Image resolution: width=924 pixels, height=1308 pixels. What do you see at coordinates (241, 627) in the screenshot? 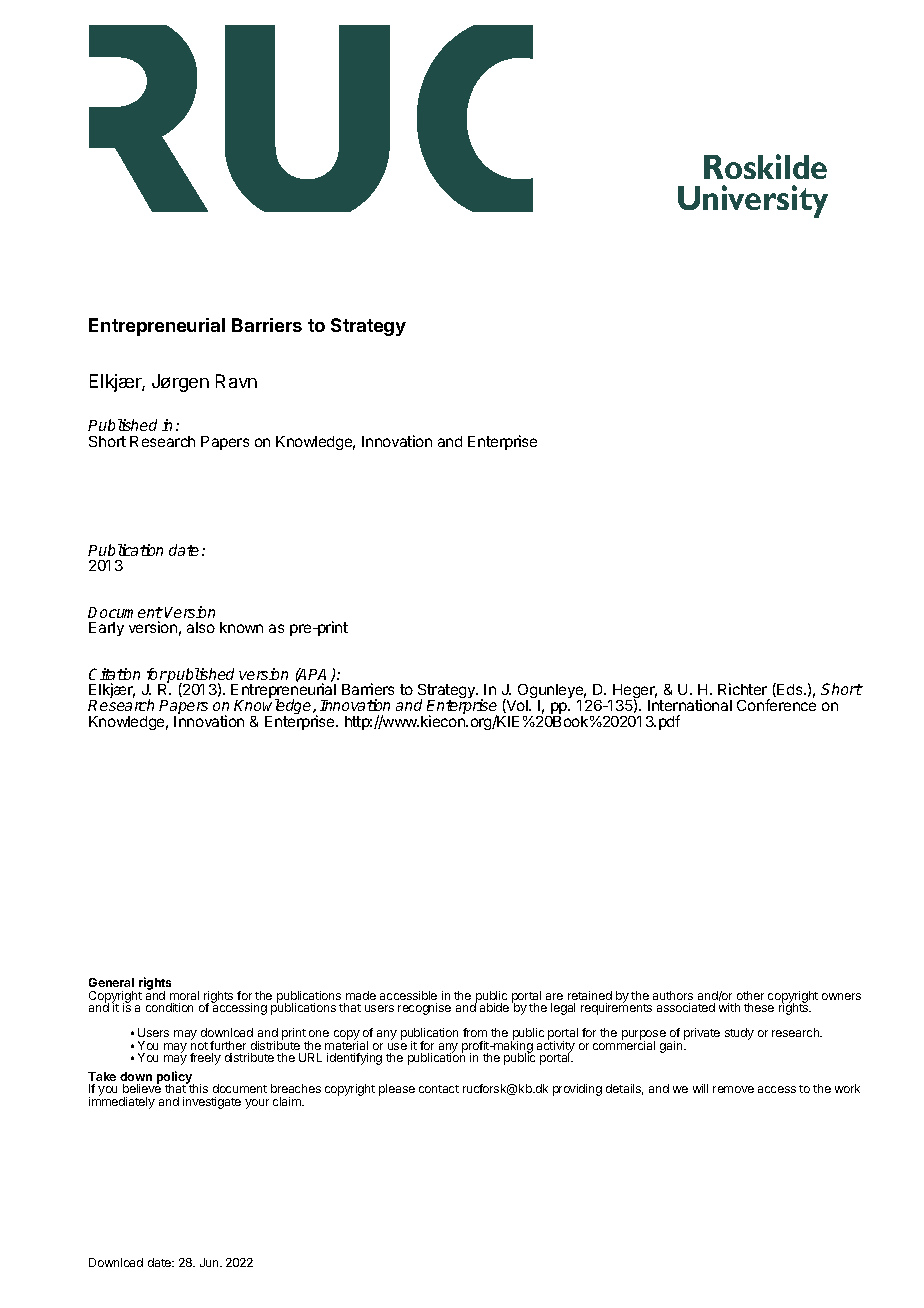
I see `known` at bounding box center [241, 627].
